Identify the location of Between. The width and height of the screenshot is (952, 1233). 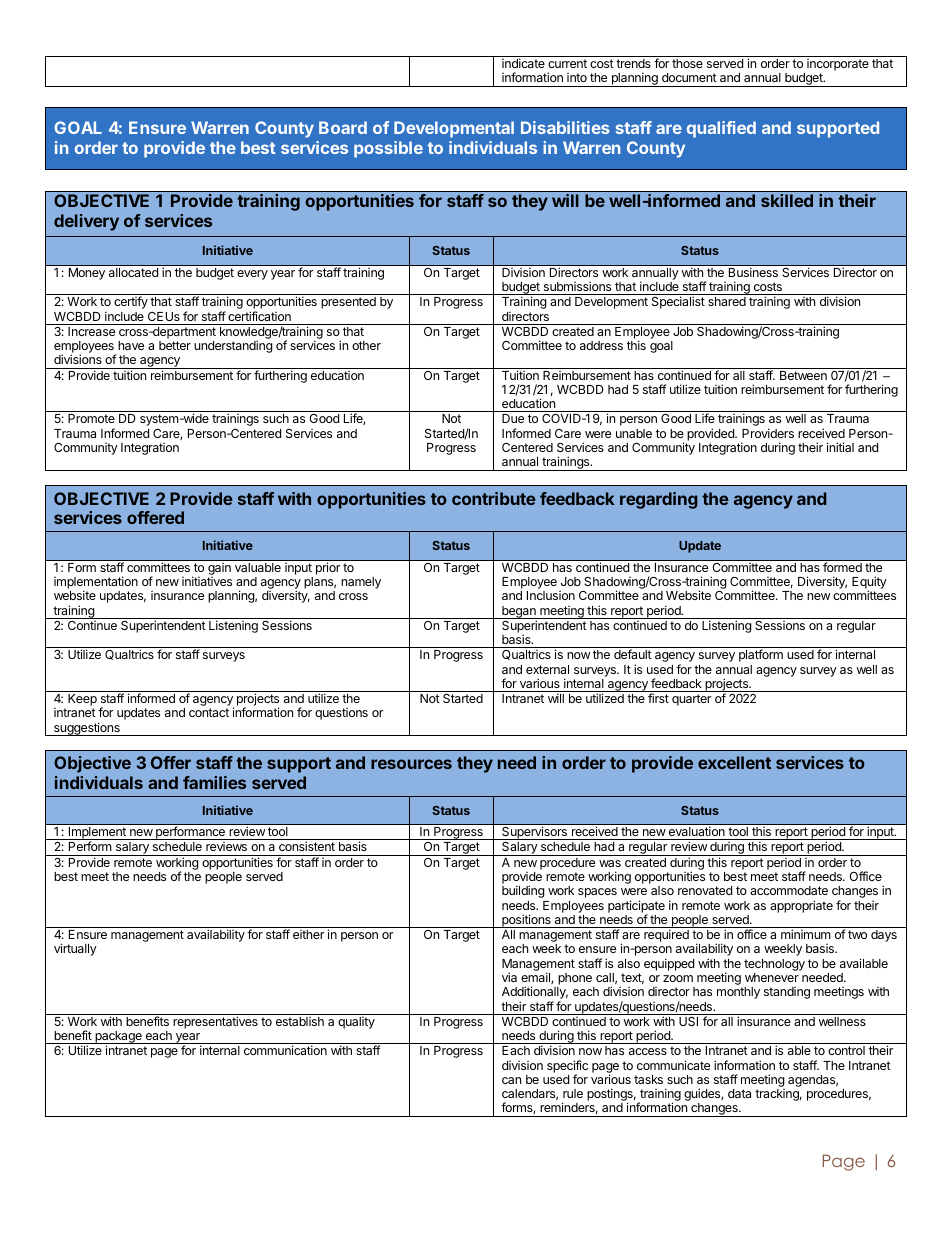
(803, 375).
